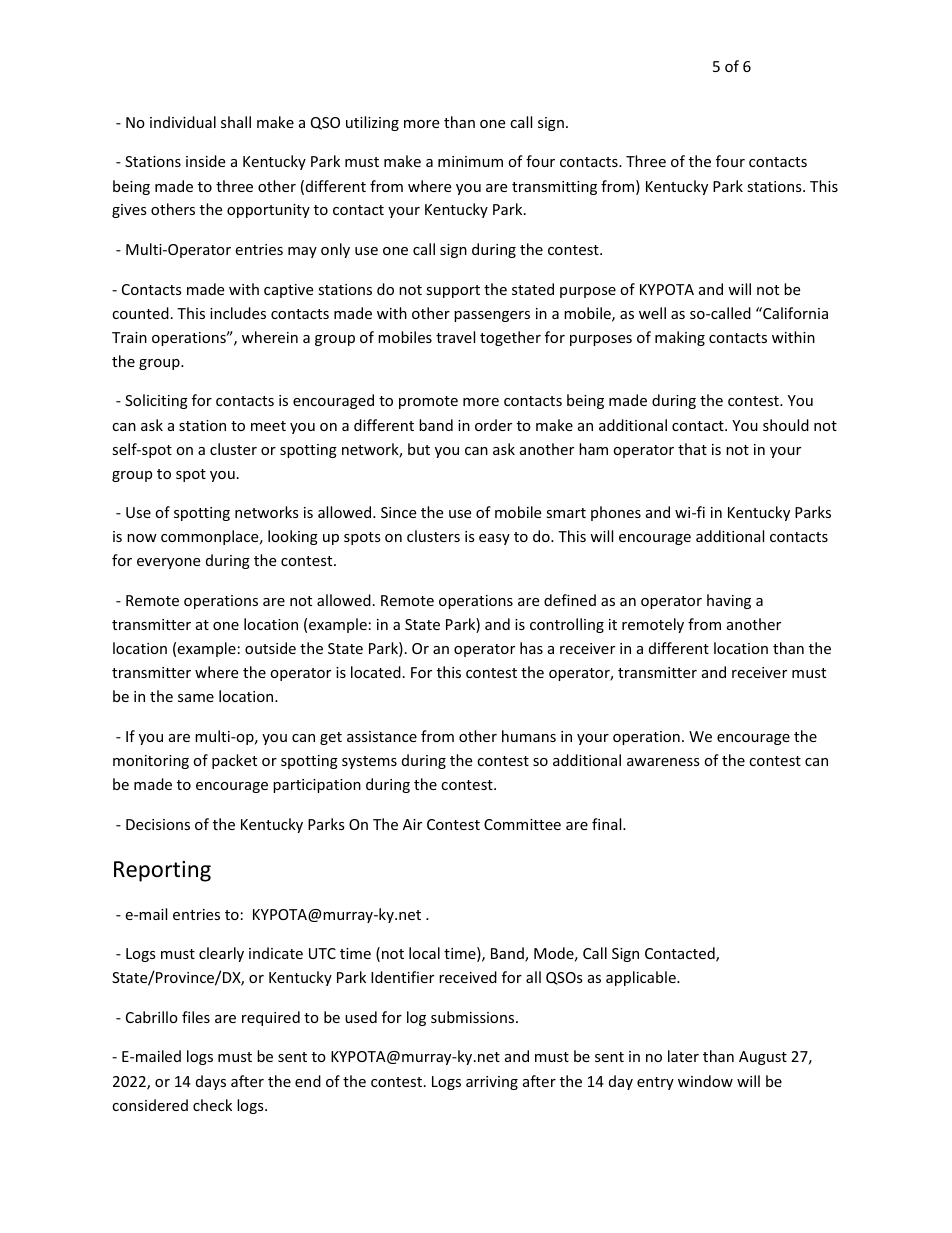 The height and width of the screenshot is (1233, 952). I want to click on humans, so click(529, 736).
